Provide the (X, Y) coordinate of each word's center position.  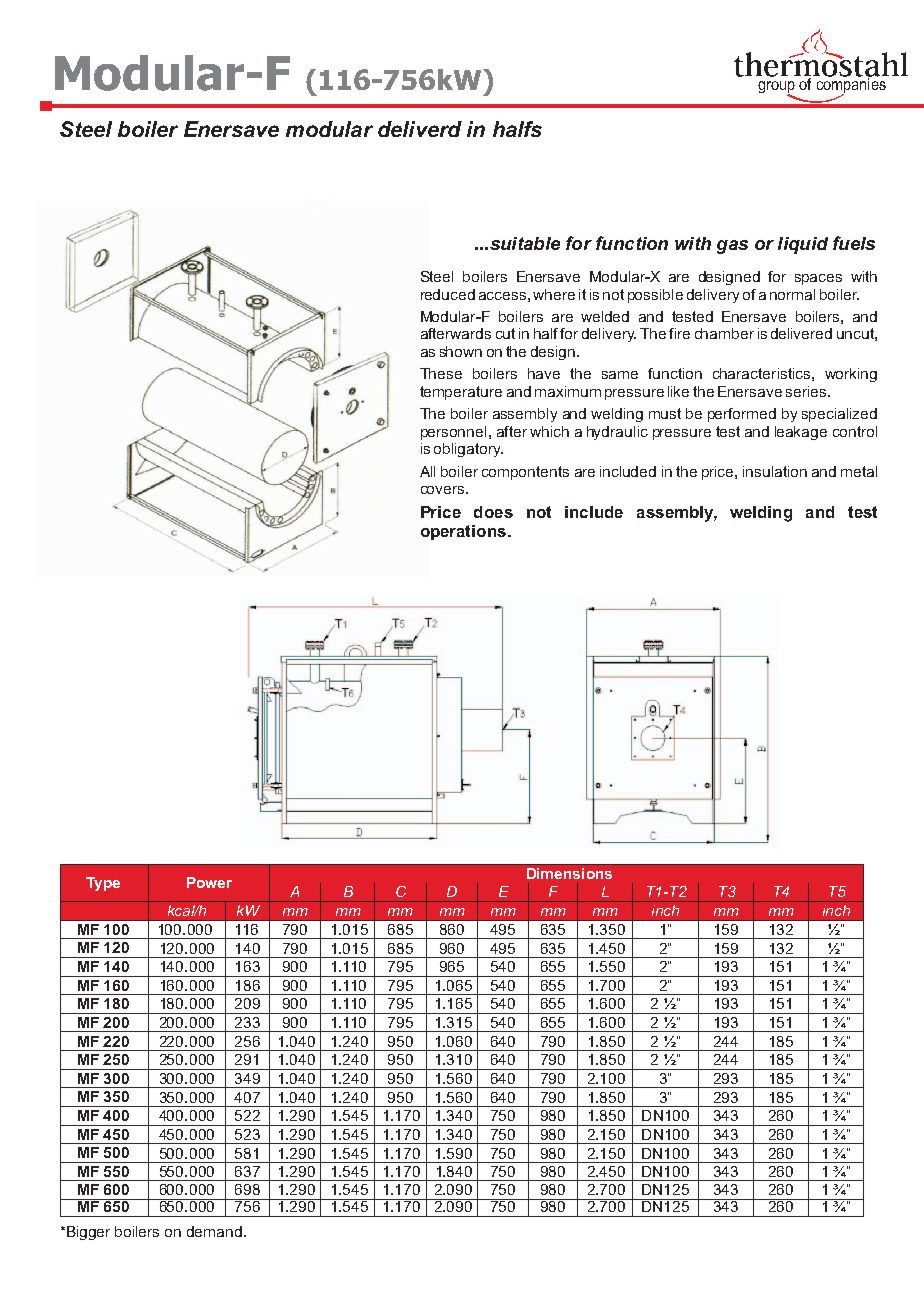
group (776, 88)
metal (859, 471)
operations (463, 532)
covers (444, 490)
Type (103, 884)
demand (214, 1231)
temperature (461, 393)
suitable (525, 243)
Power (209, 882)
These (441, 373)
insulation (775, 471)
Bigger (88, 1233)
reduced (448, 294)
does (493, 512)
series (807, 391)
